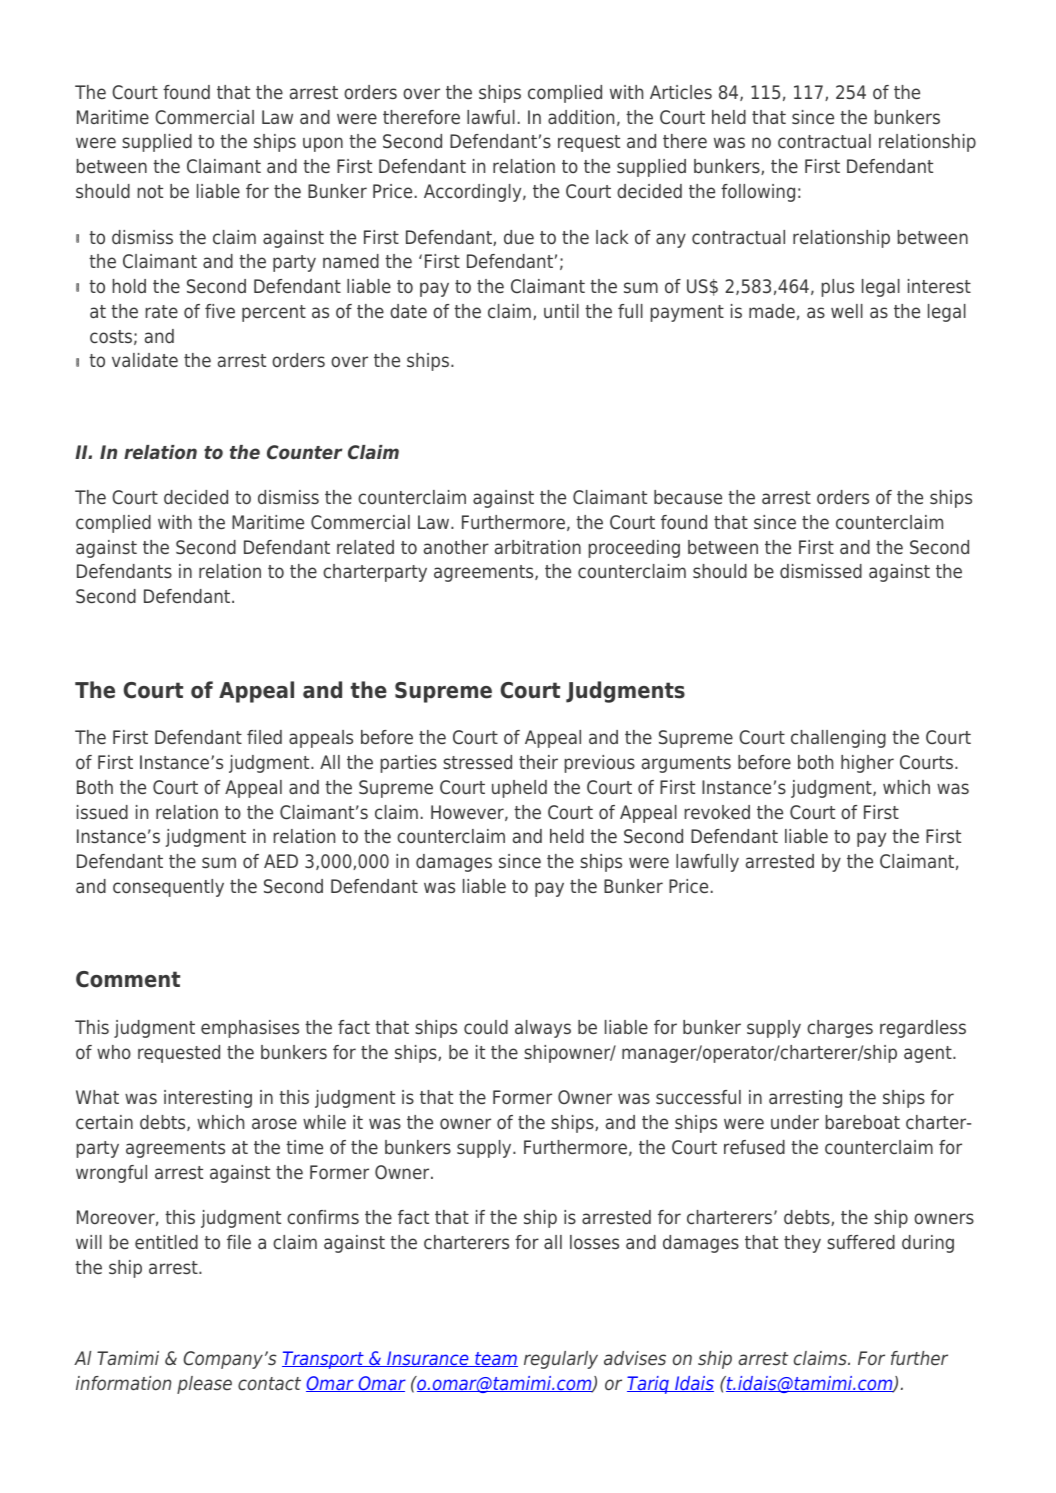  What do you see at coordinates (204, 1385) in the document?
I see `please` at bounding box center [204, 1385].
